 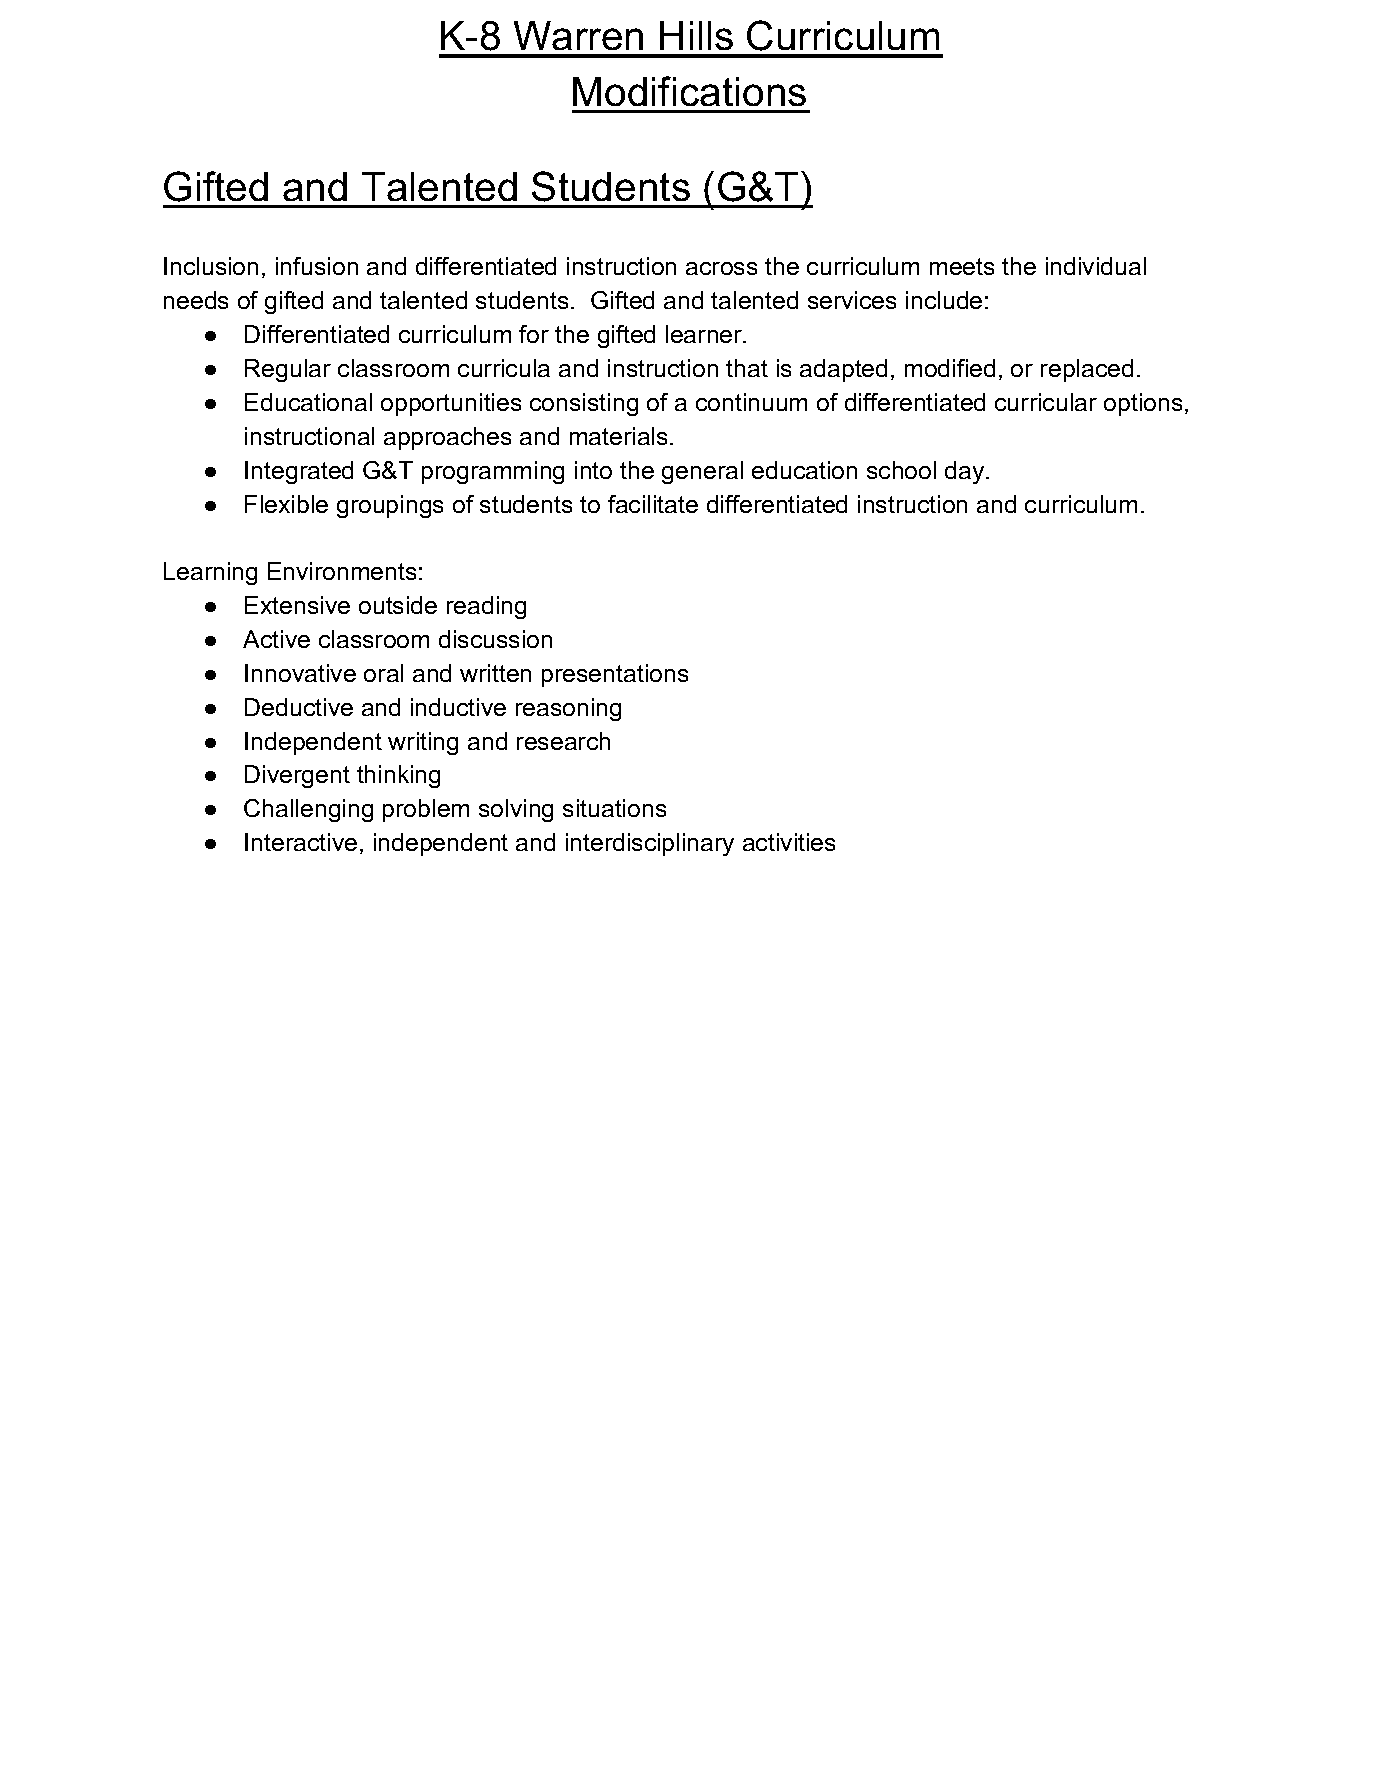 What do you see at coordinates (721, 268) in the screenshot?
I see `across` at bounding box center [721, 268].
